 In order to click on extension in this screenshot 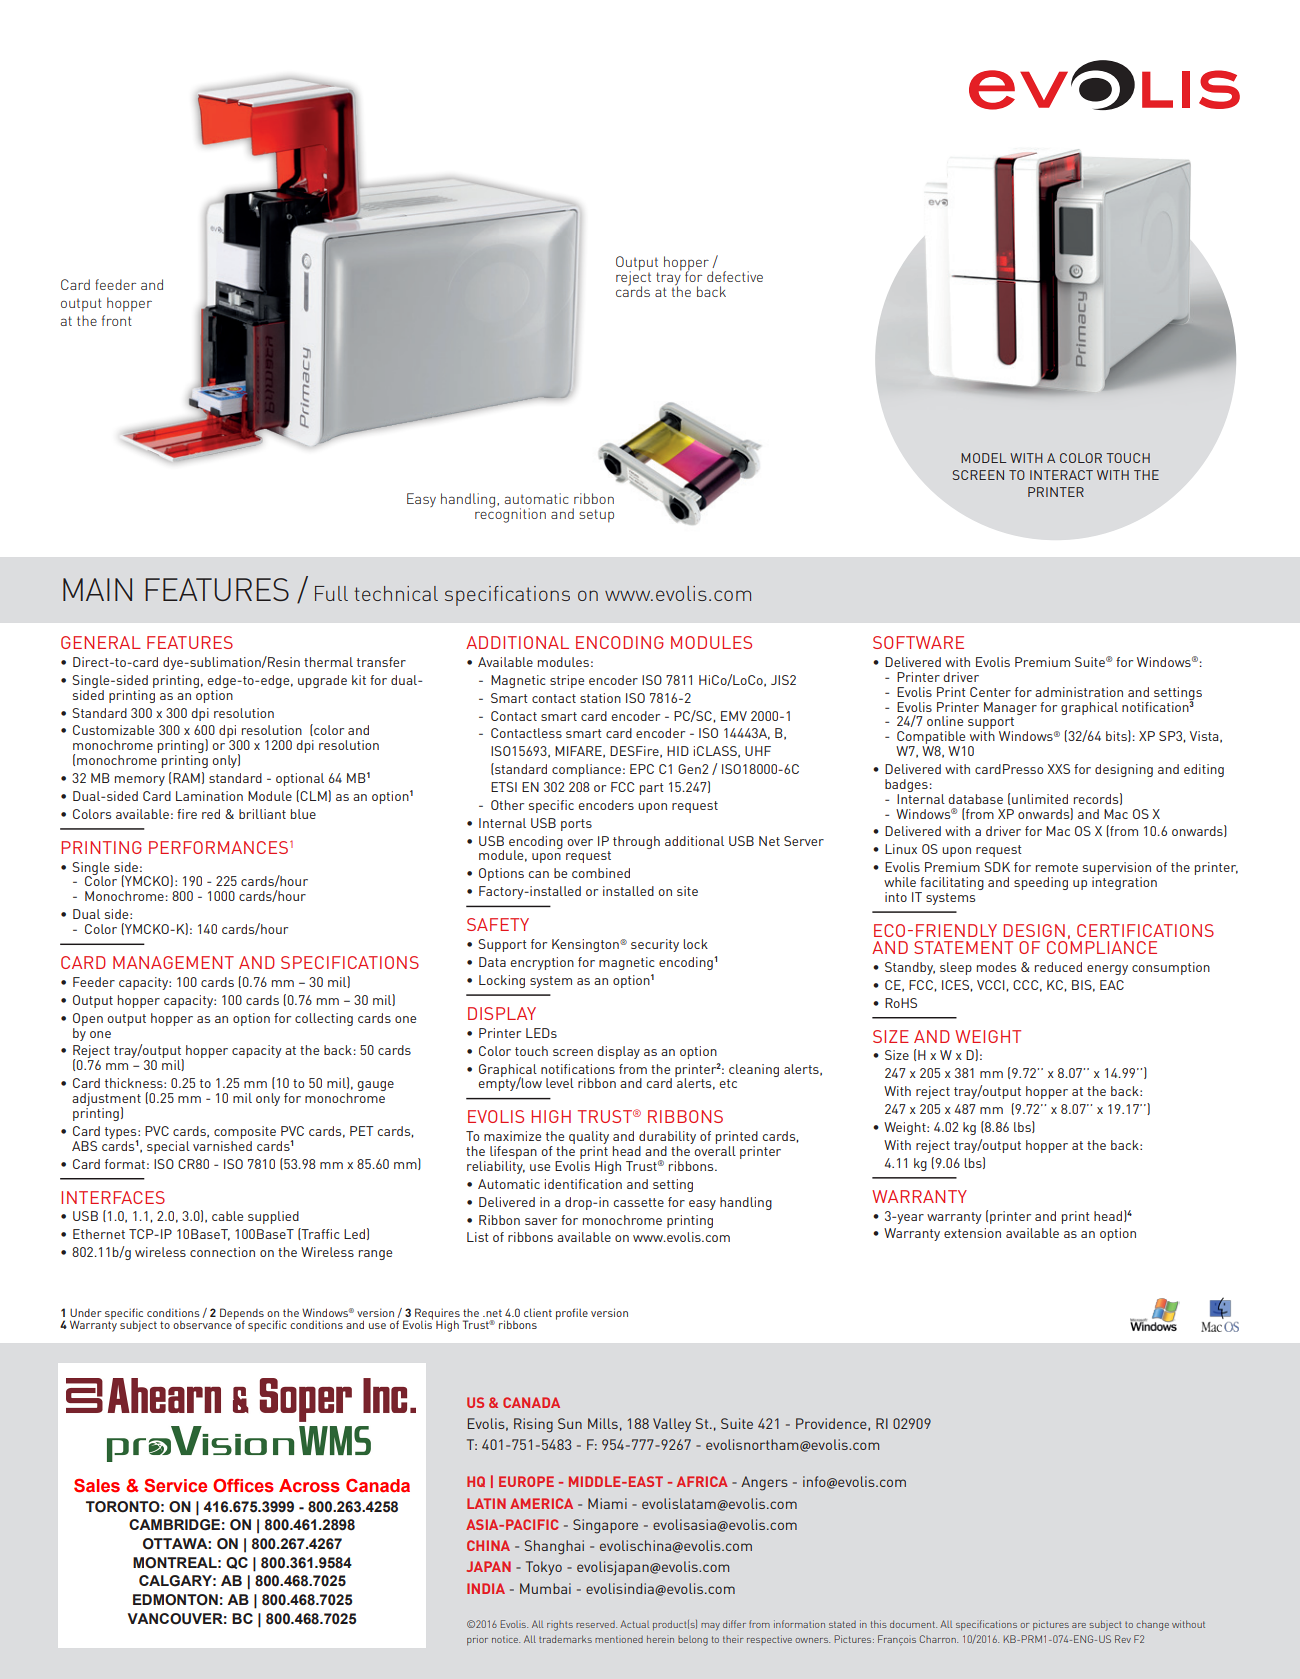, I will do `click(972, 1233)`.
